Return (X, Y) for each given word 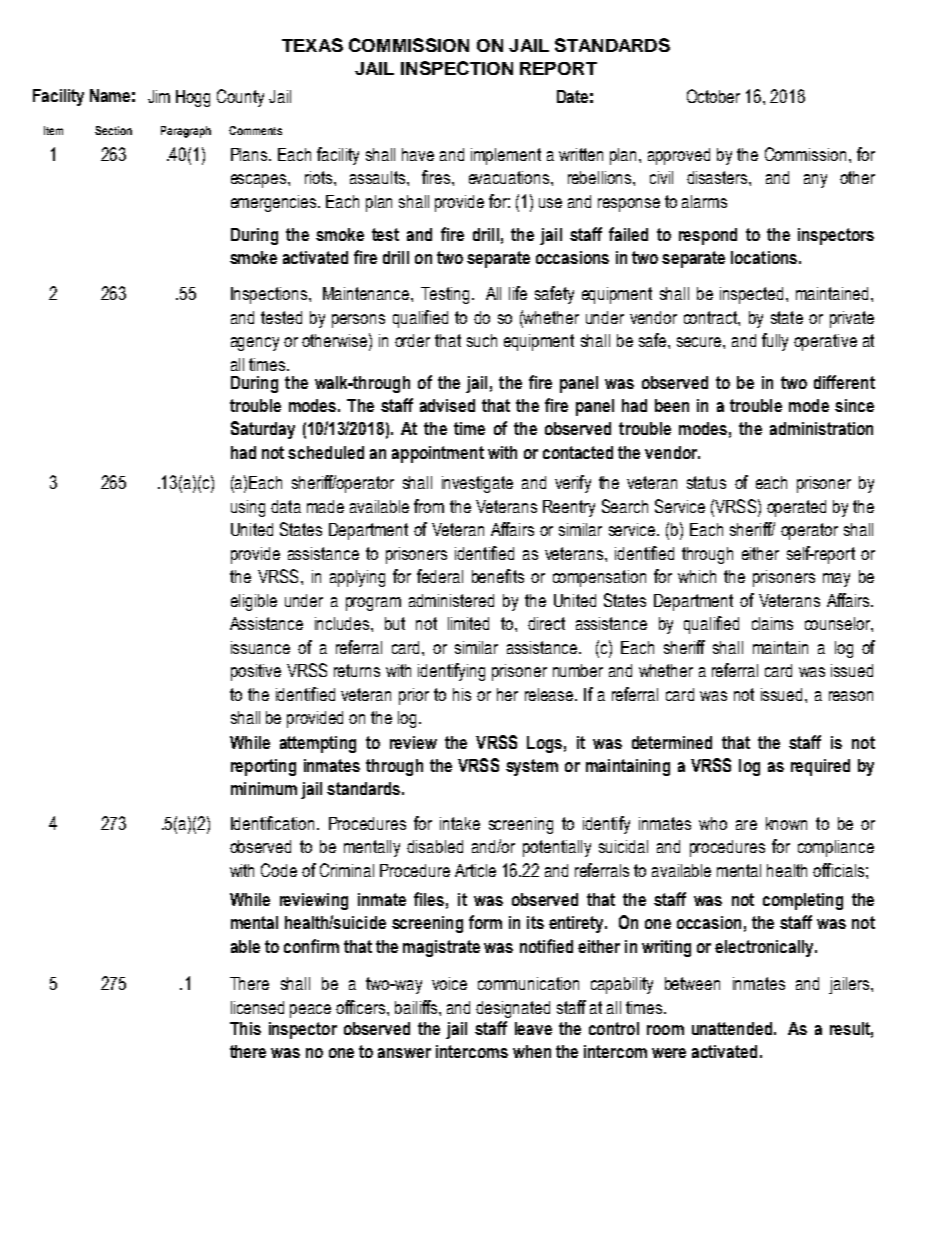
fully (775, 342)
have (418, 154)
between (692, 983)
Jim (159, 96)
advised (447, 405)
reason (851, 696)
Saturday (263, 430)
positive (256, 672)
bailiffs (417, 1007)
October (713, 96)
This (245, 1028)
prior (414, 696)
